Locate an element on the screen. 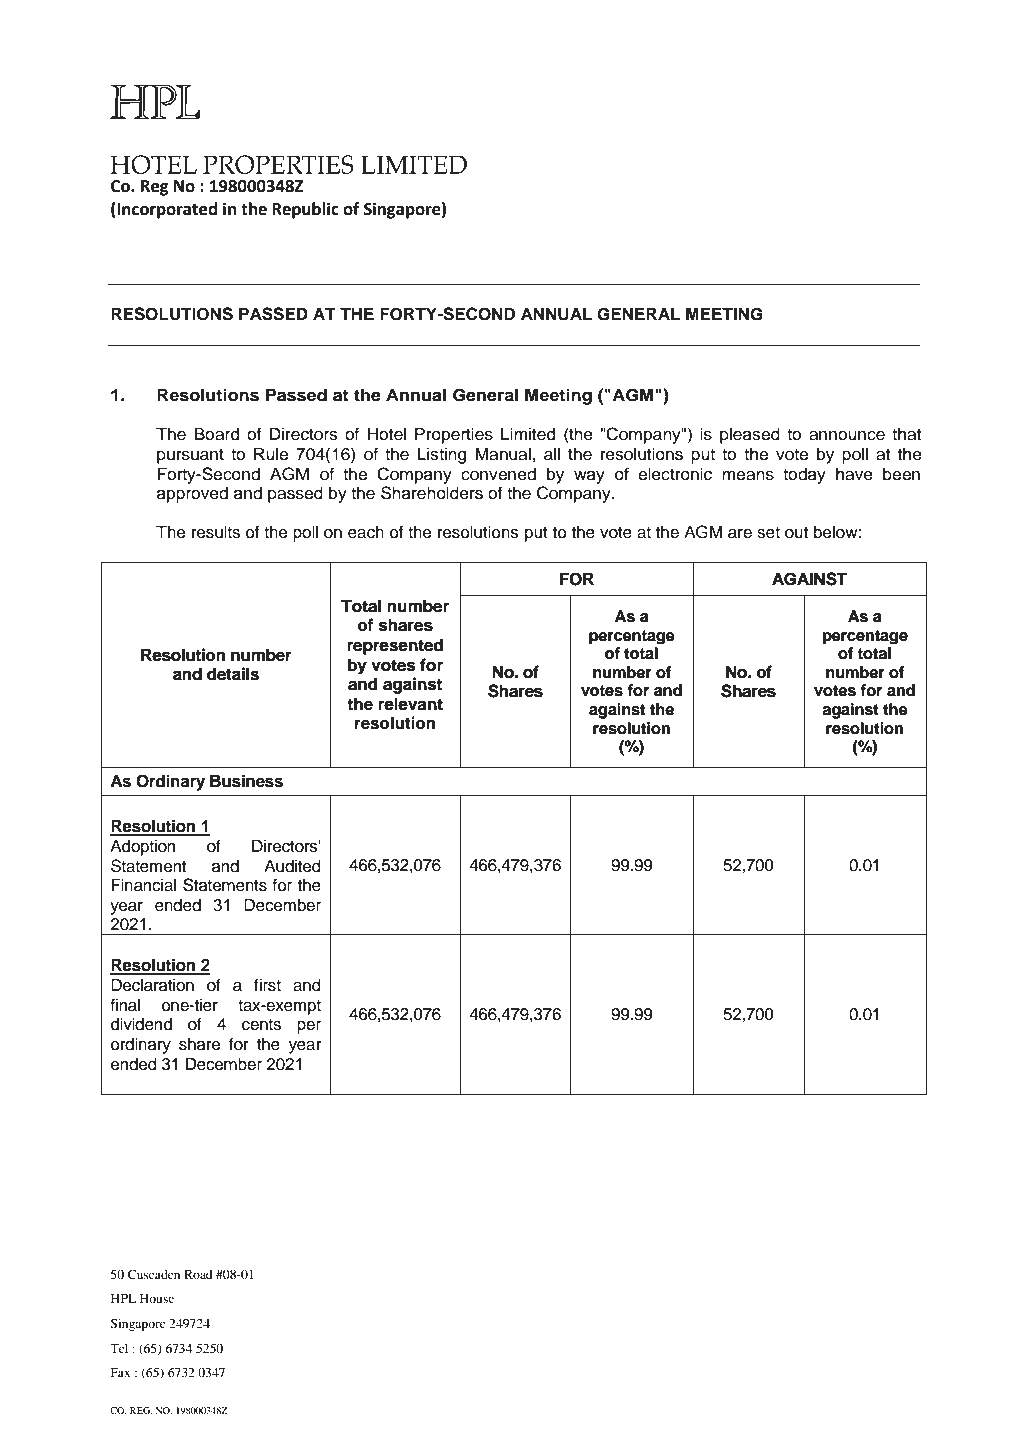 The width and height of the screenshot is (1015, 1436). Republic is located at coordinates (305, 210).
